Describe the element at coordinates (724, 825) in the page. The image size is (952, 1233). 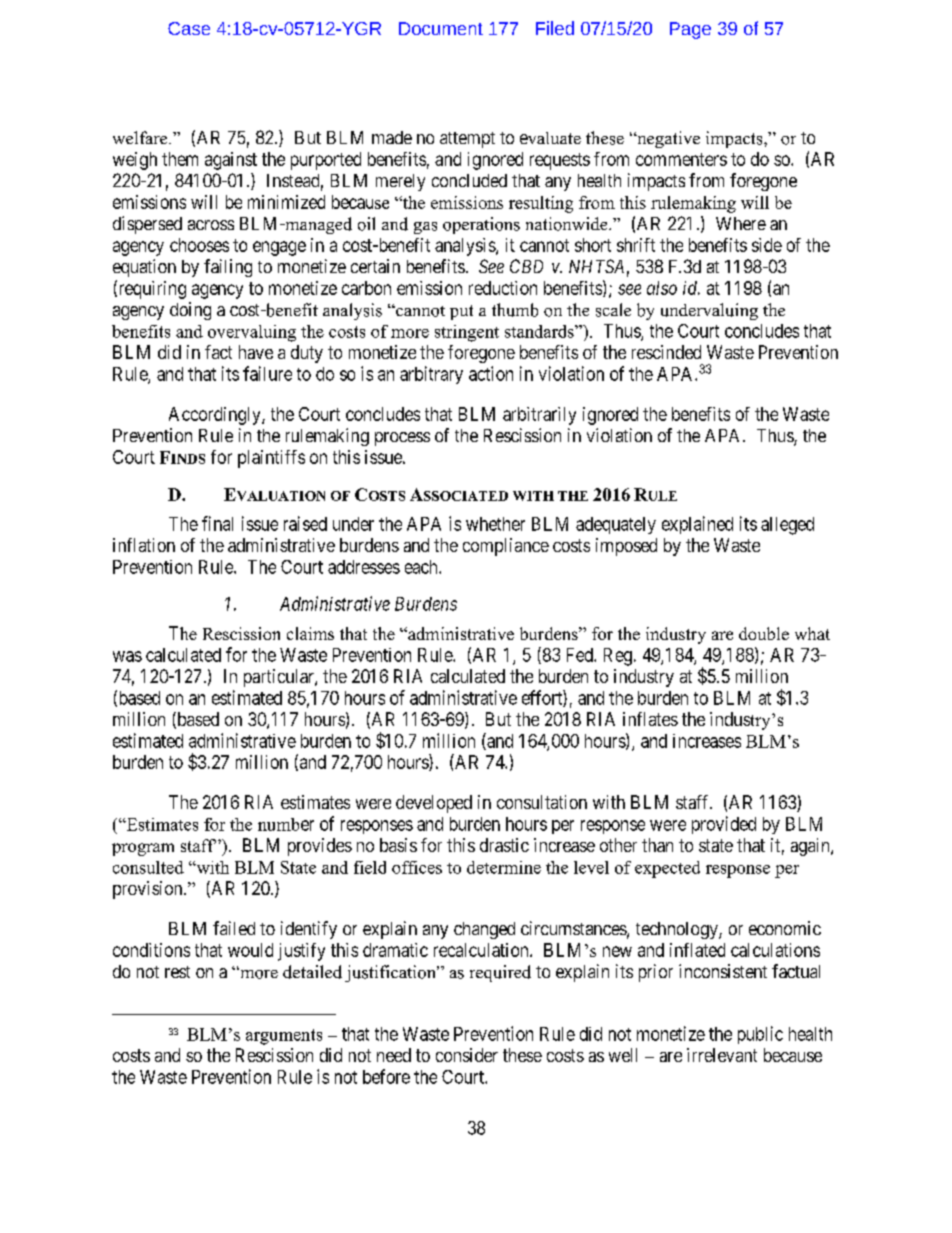
I see `provided` at that location.
